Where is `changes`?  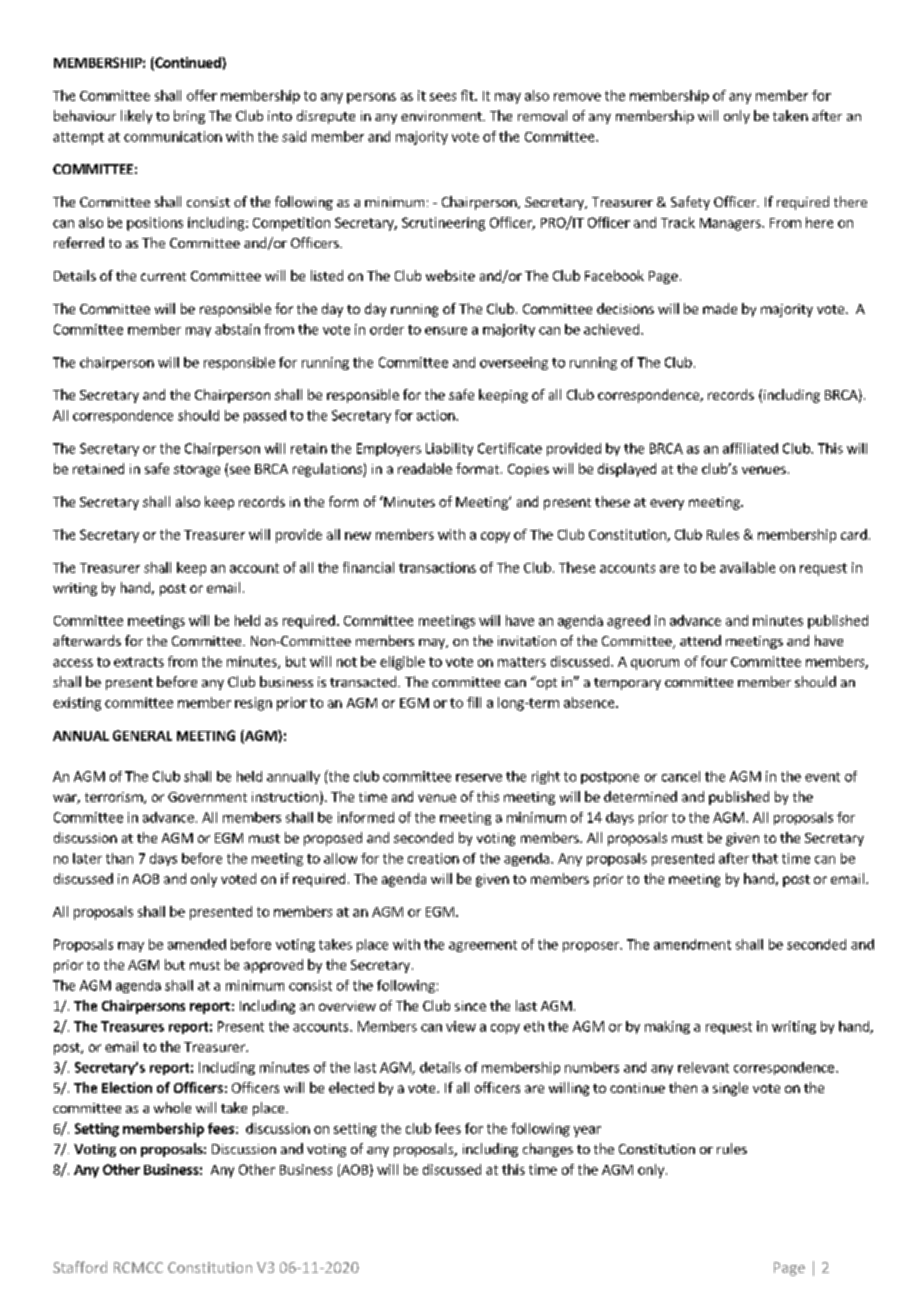
changes is located at coordinates (548, 1150).
